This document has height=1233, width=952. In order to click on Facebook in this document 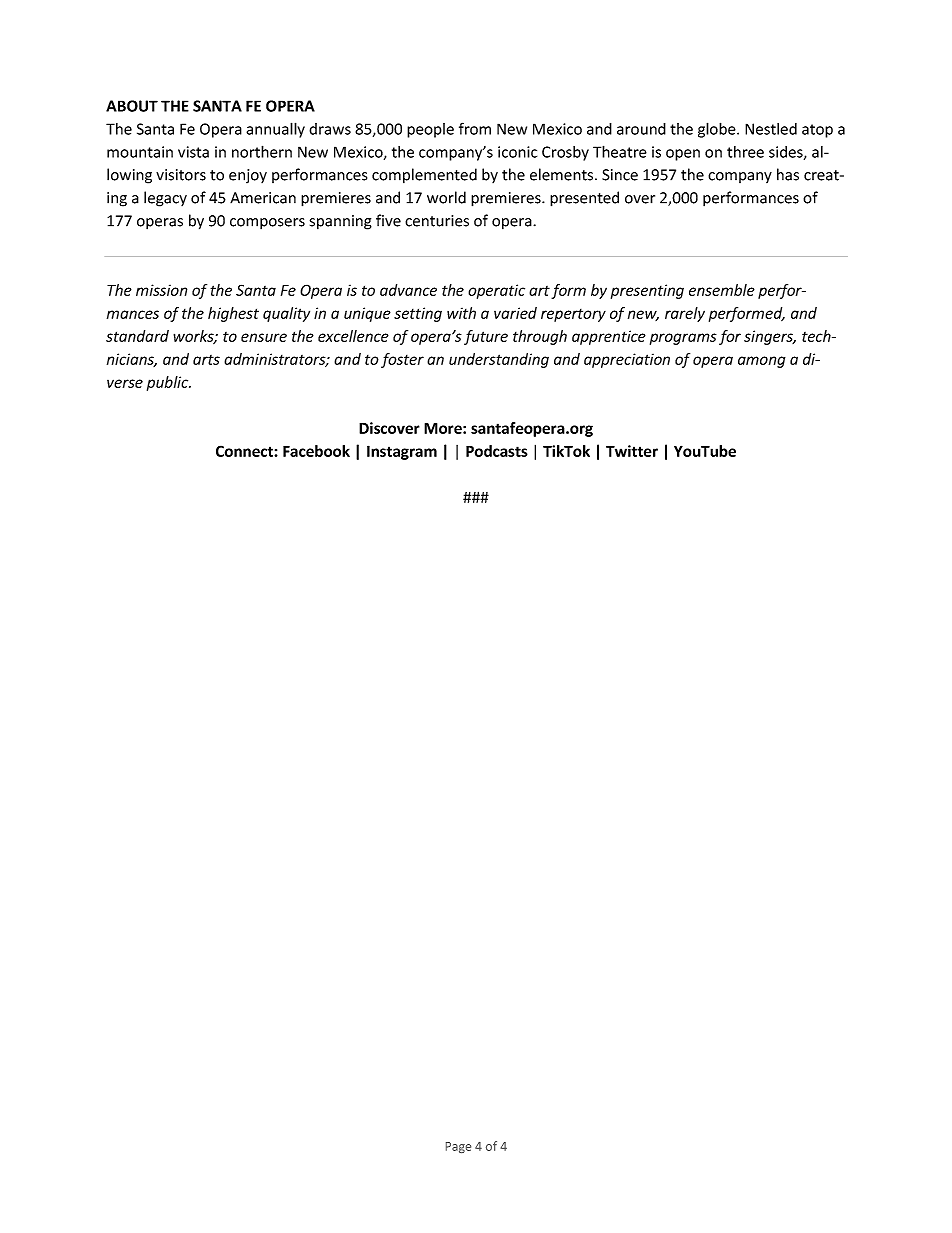, I will do `click(316, 451)`.
